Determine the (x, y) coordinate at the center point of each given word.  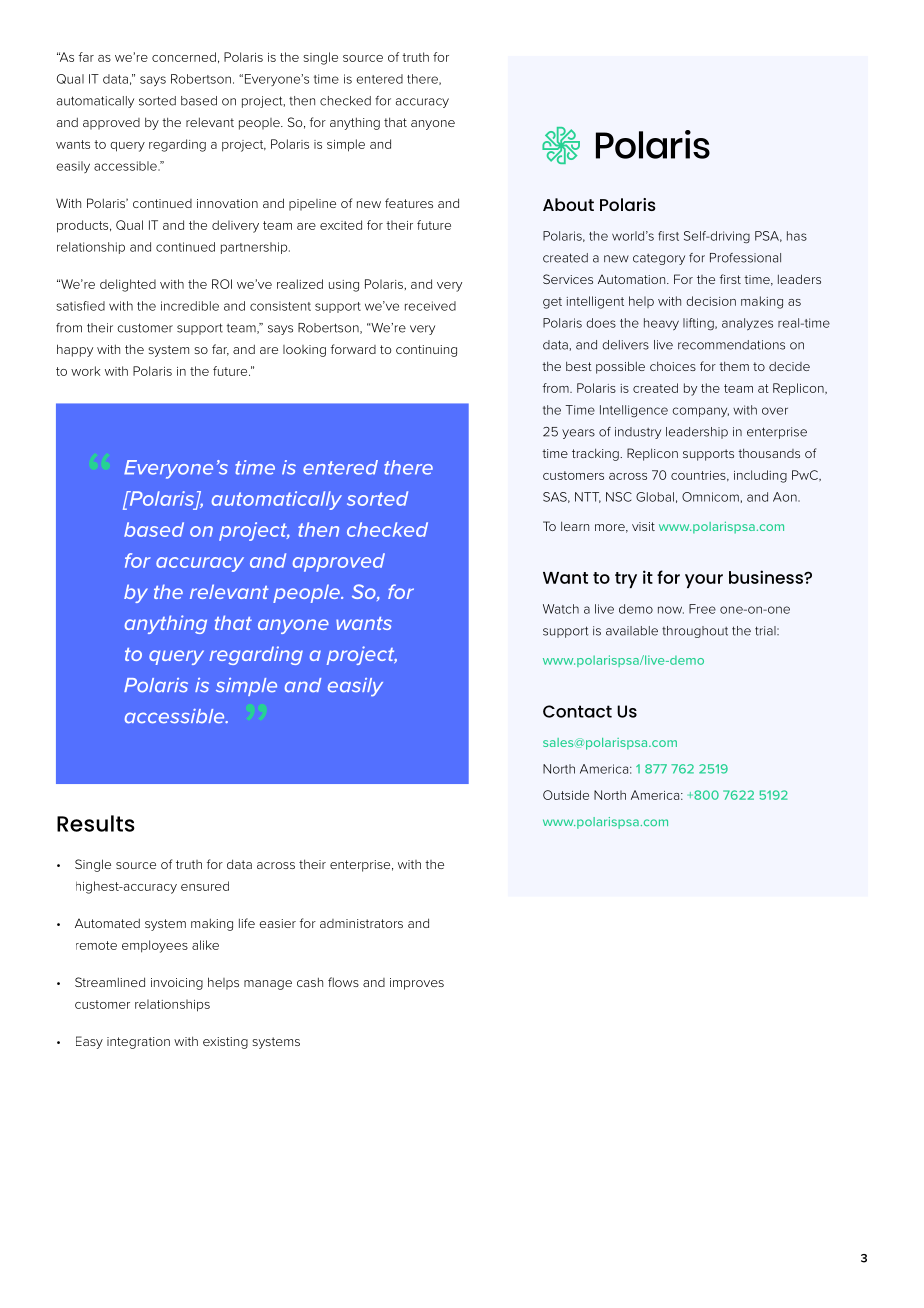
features (409, 203)
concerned (184, 57)
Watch (561, 609)
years (578, 434)
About (568, 204)
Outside (566, 795)
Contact (577, 711)
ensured (205, 886)
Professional (745, 258)
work (85, 371)
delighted (128, 285)
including (760, 476)
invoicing (177, 984)
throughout (695, 632)
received (430, 306)
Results (96, 823)
